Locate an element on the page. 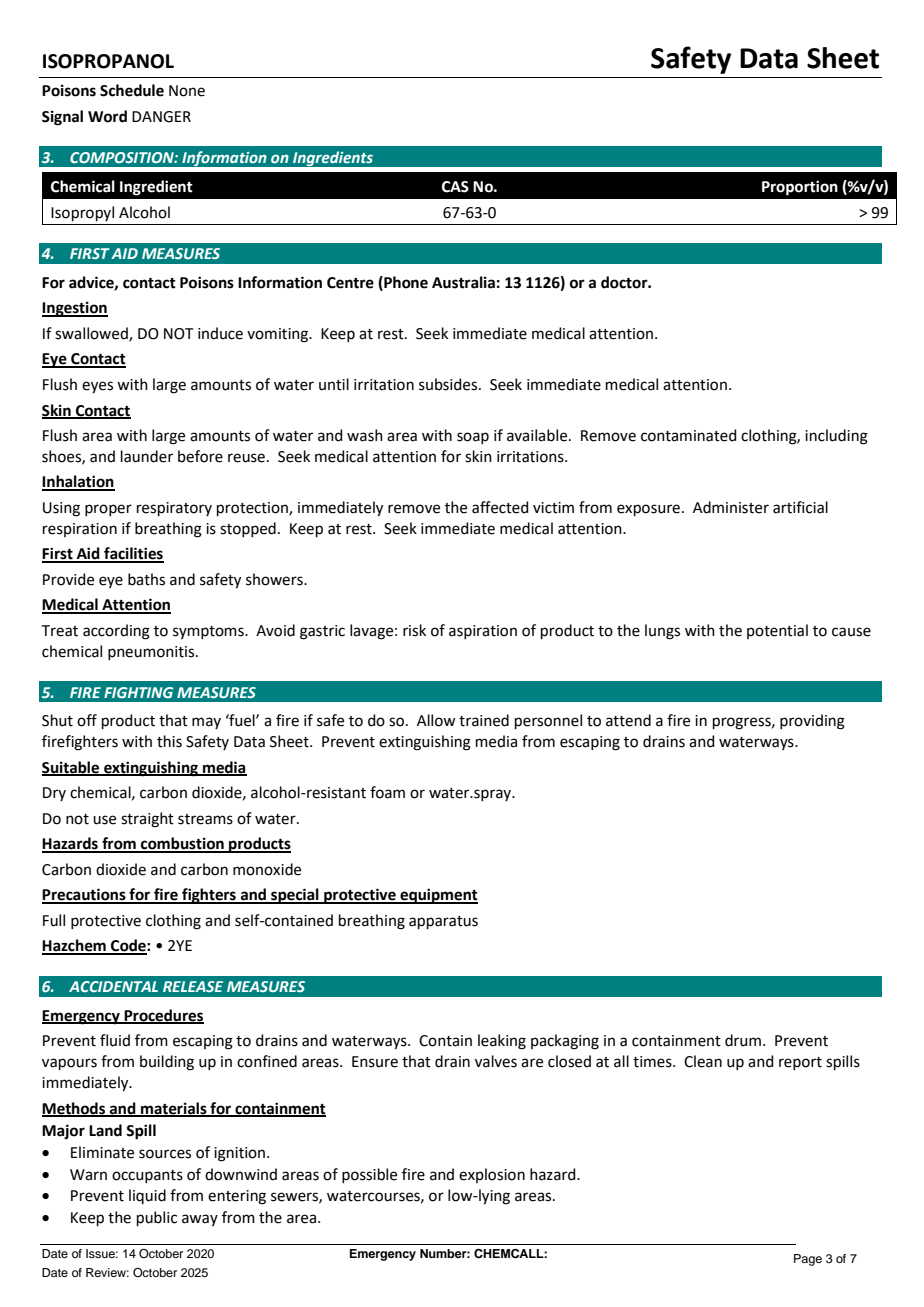 The image size is (924, 1307). Schedule is located at coordinates (132, 90).
